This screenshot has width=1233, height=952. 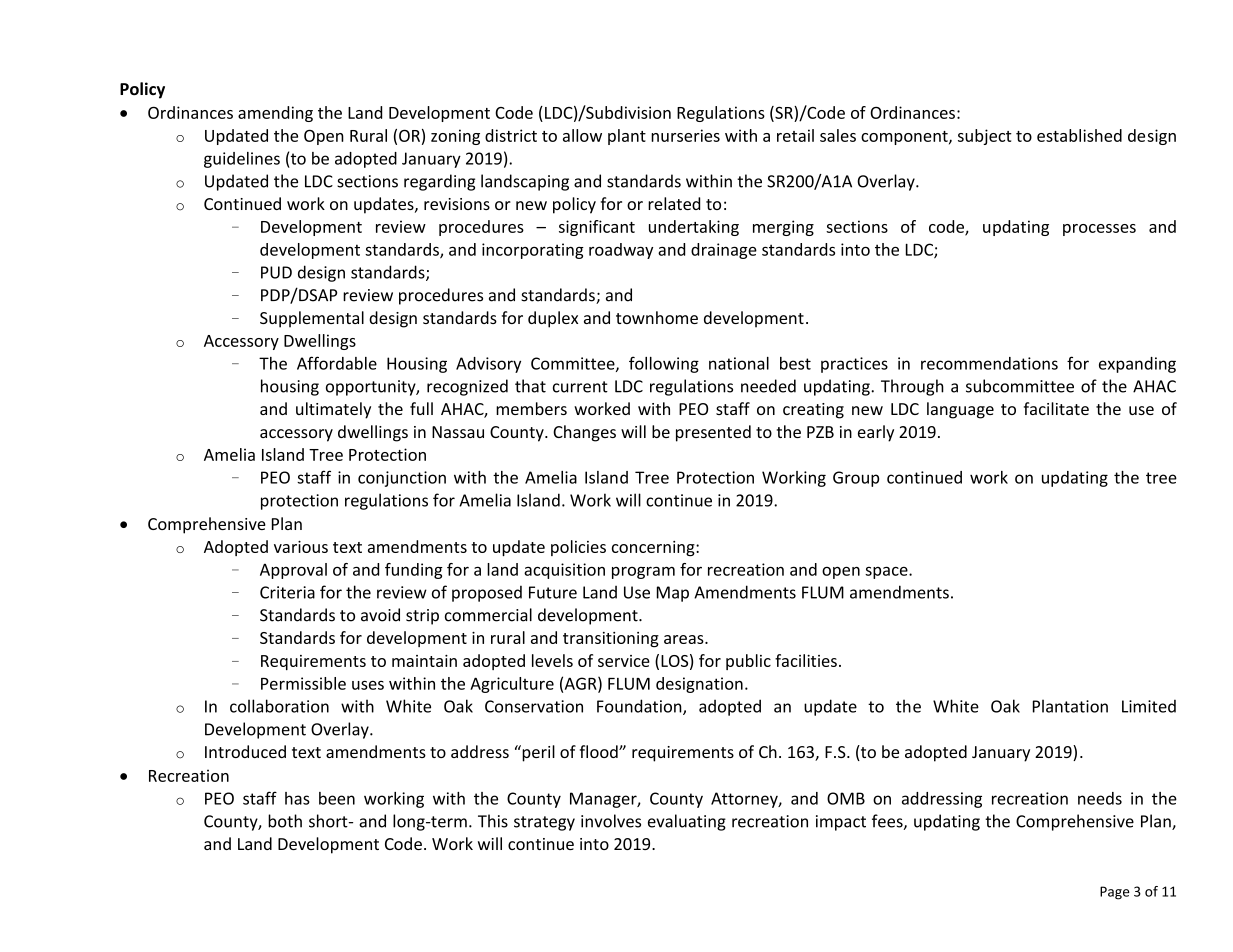 I want to click on nurseries, so click(x=685, y=135).
